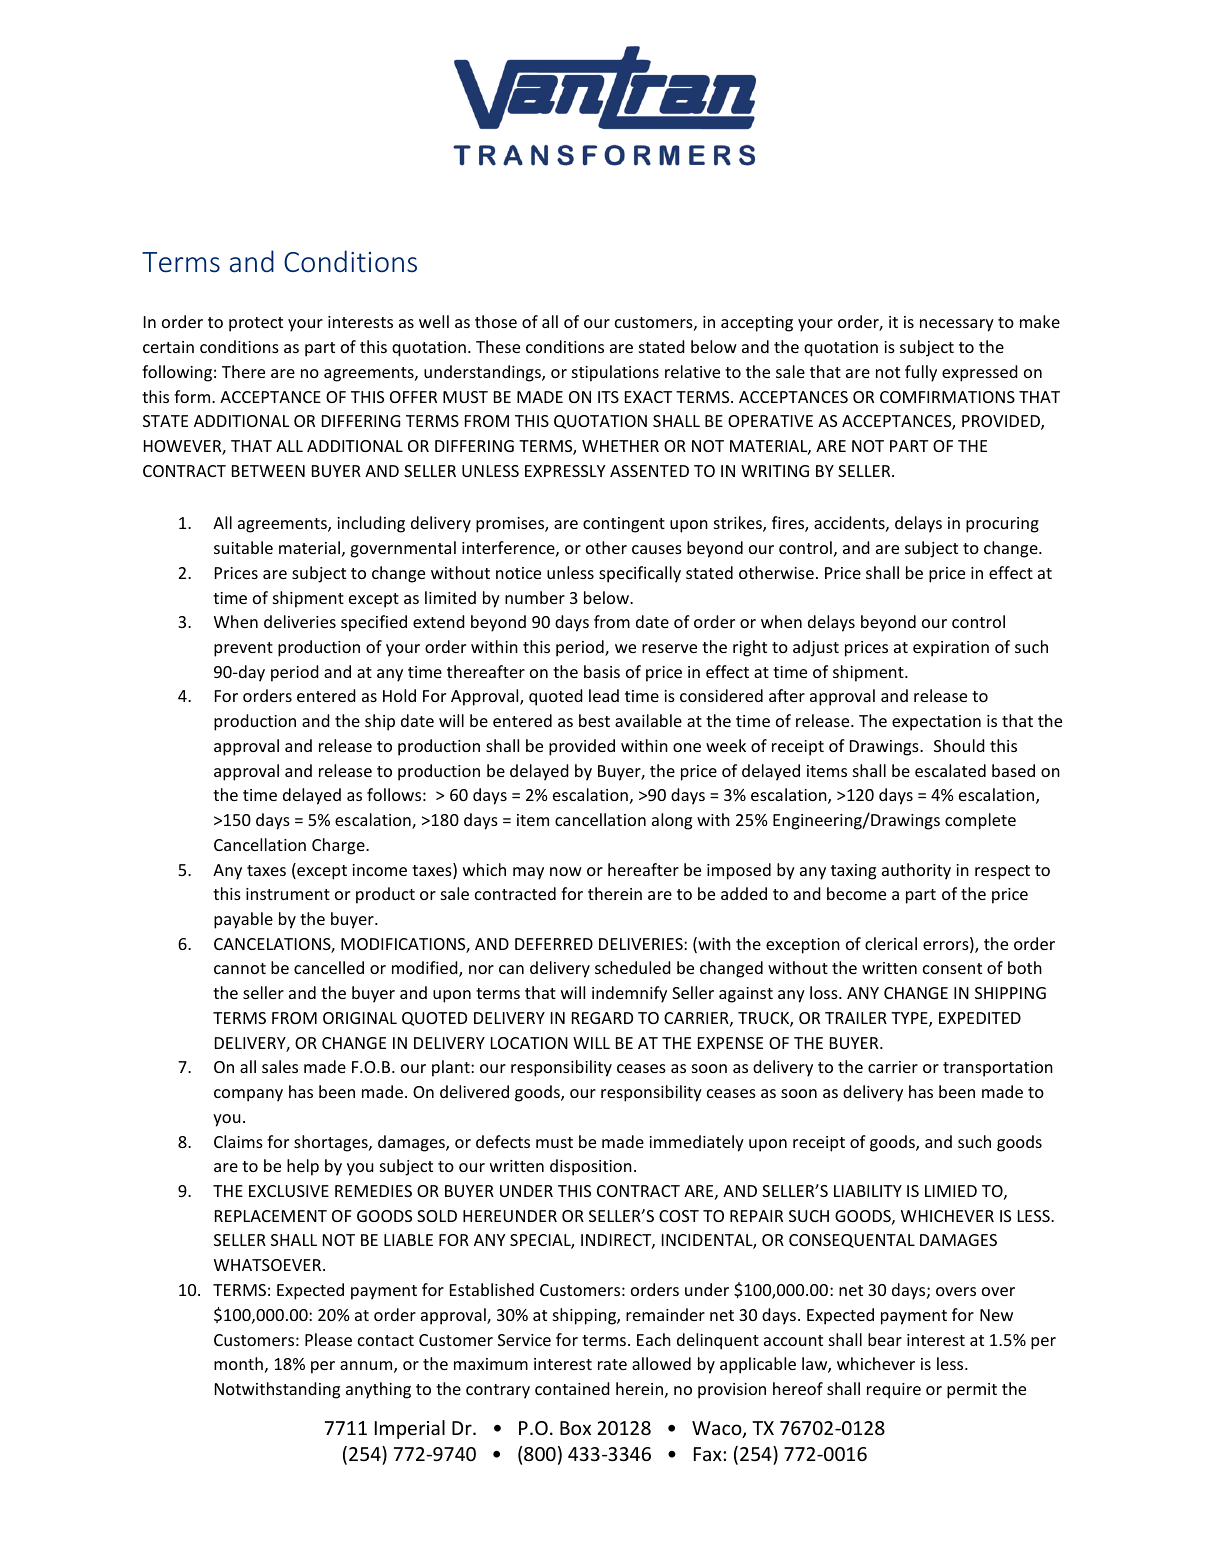 The width and height of the page is (1209, 1565). I want to click on LIABILITY, so click(868, 1191).
